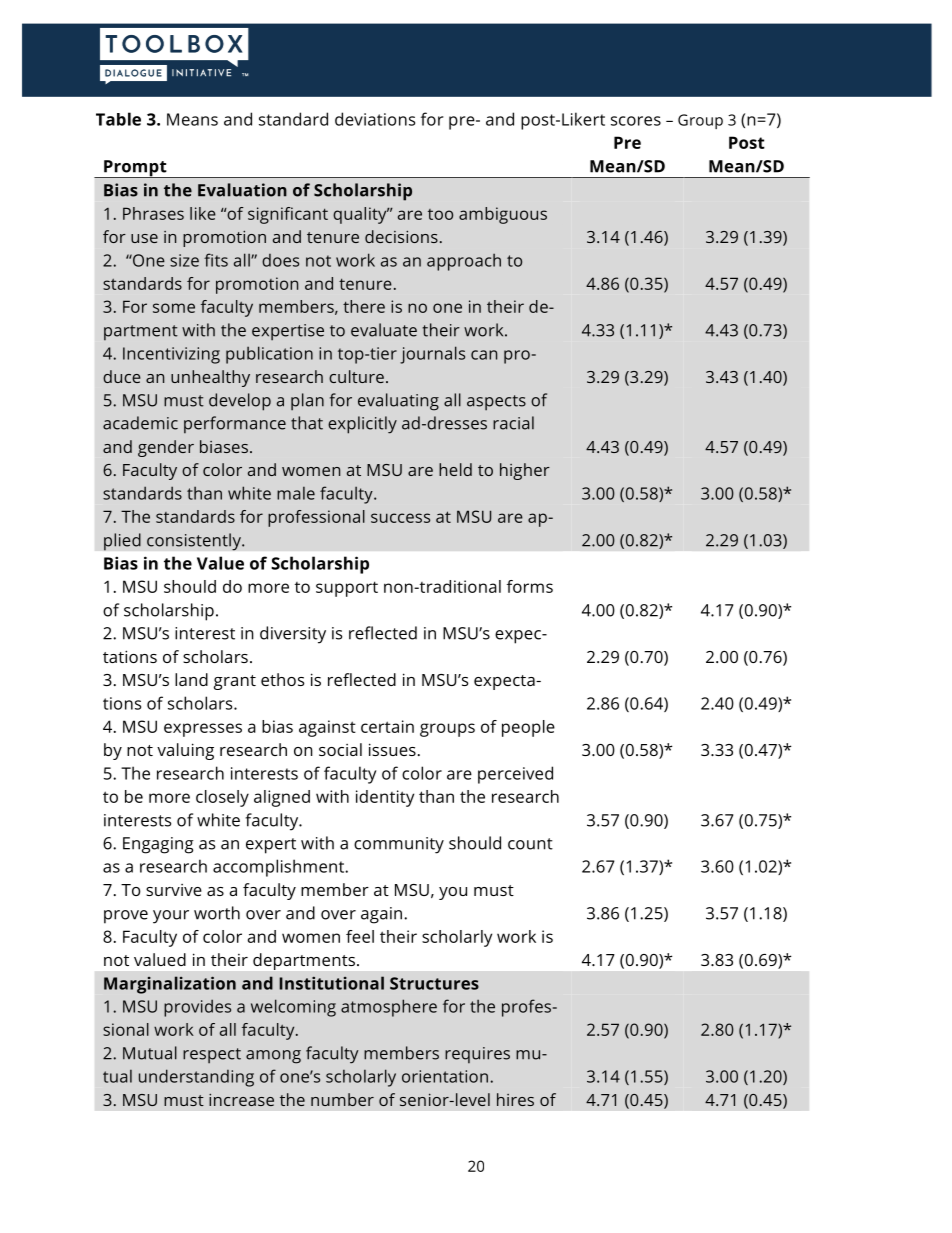 Image resolution: width=952 pixels, height=1233 pixels. I want to click on hires, so click(515, 1099).
